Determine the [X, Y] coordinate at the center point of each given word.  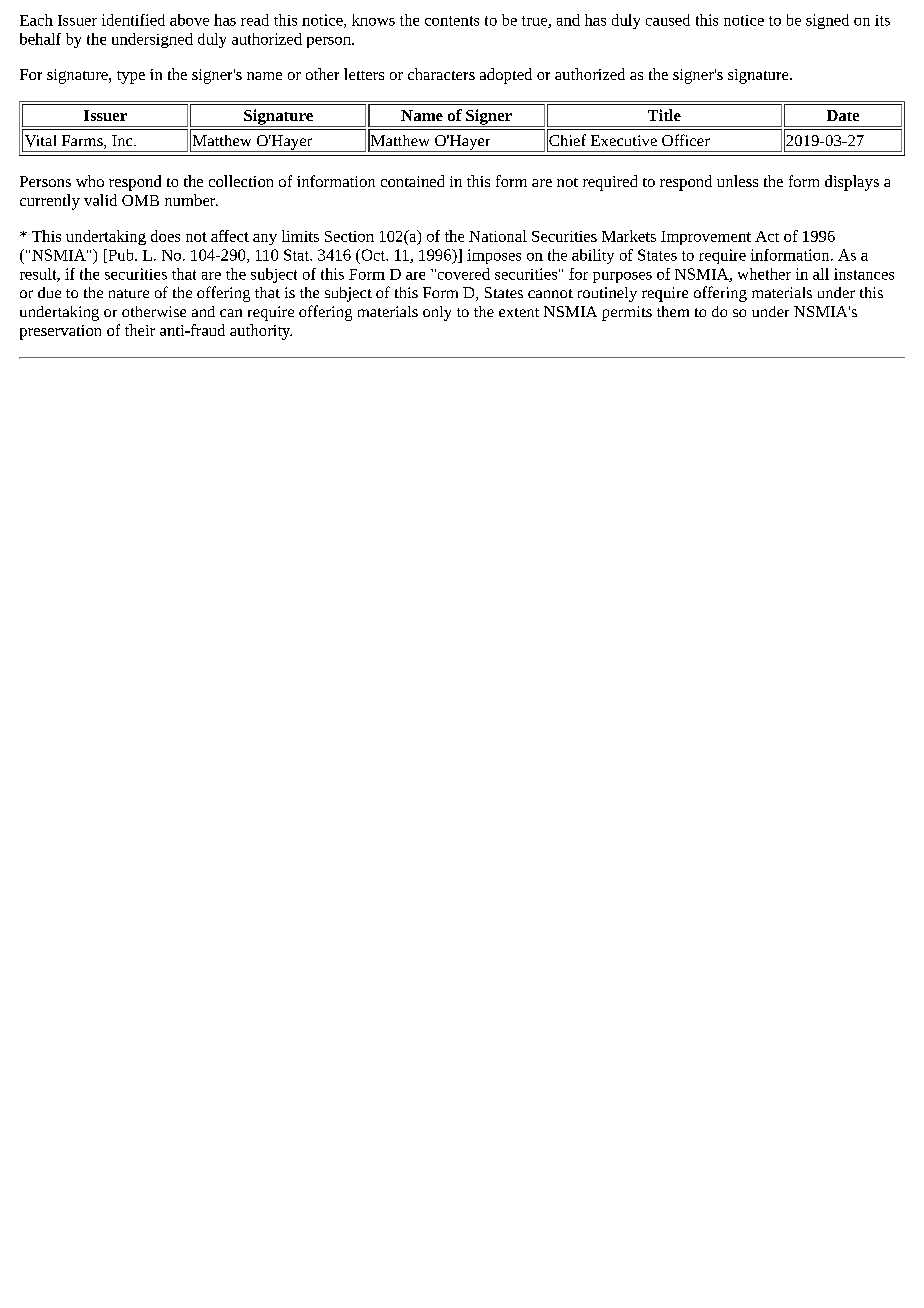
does [165, 236]
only [437, 313]
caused [668, 20]
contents [452, 21]
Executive [624, 140]
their [140, 330]
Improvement [706, 238]
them [673, 311]
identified [133, 20]
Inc [123, 140]
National [498, 236]
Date [843, 115]
